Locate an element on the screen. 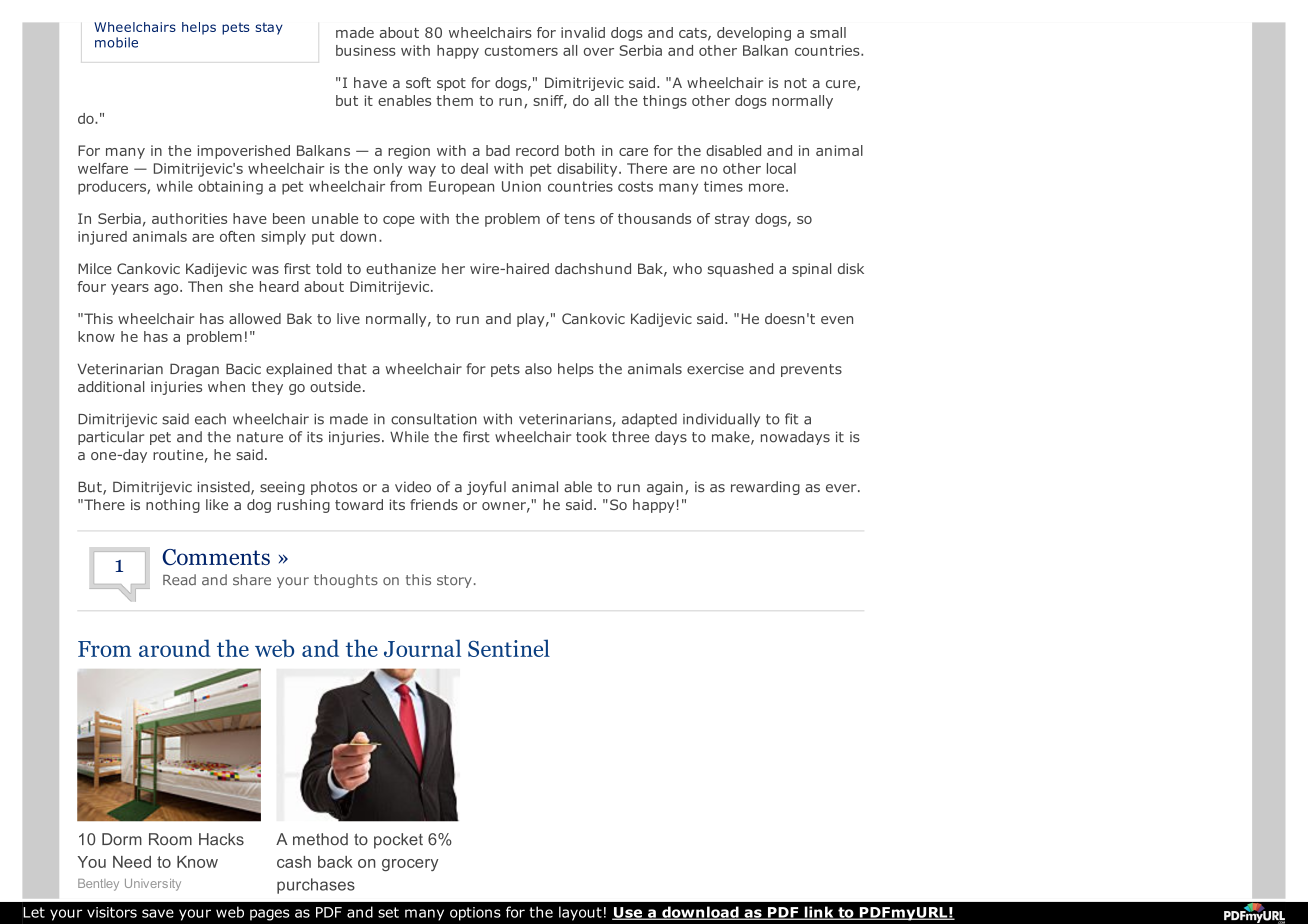 The image size is (1308, 924). University is located at coordinates (153, 885).
